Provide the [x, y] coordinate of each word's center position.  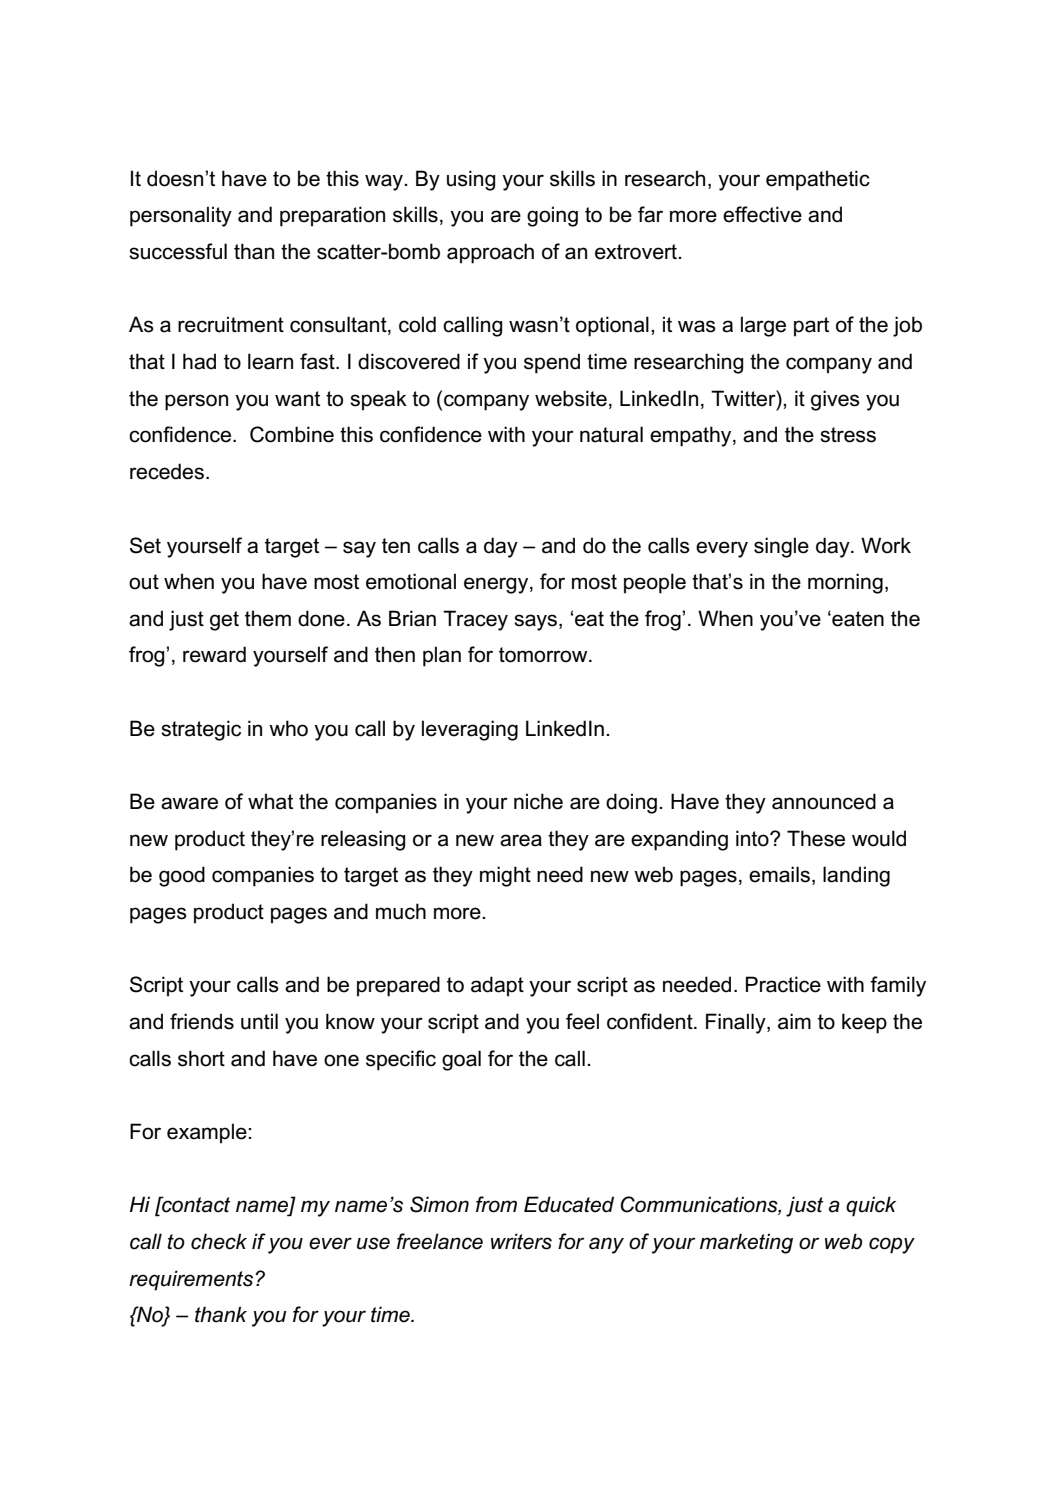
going [552, 216]
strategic [201, 730]
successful [178, 251]
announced [824, 801]
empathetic [818, 180]
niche [538, 801]
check [219, 1241]
